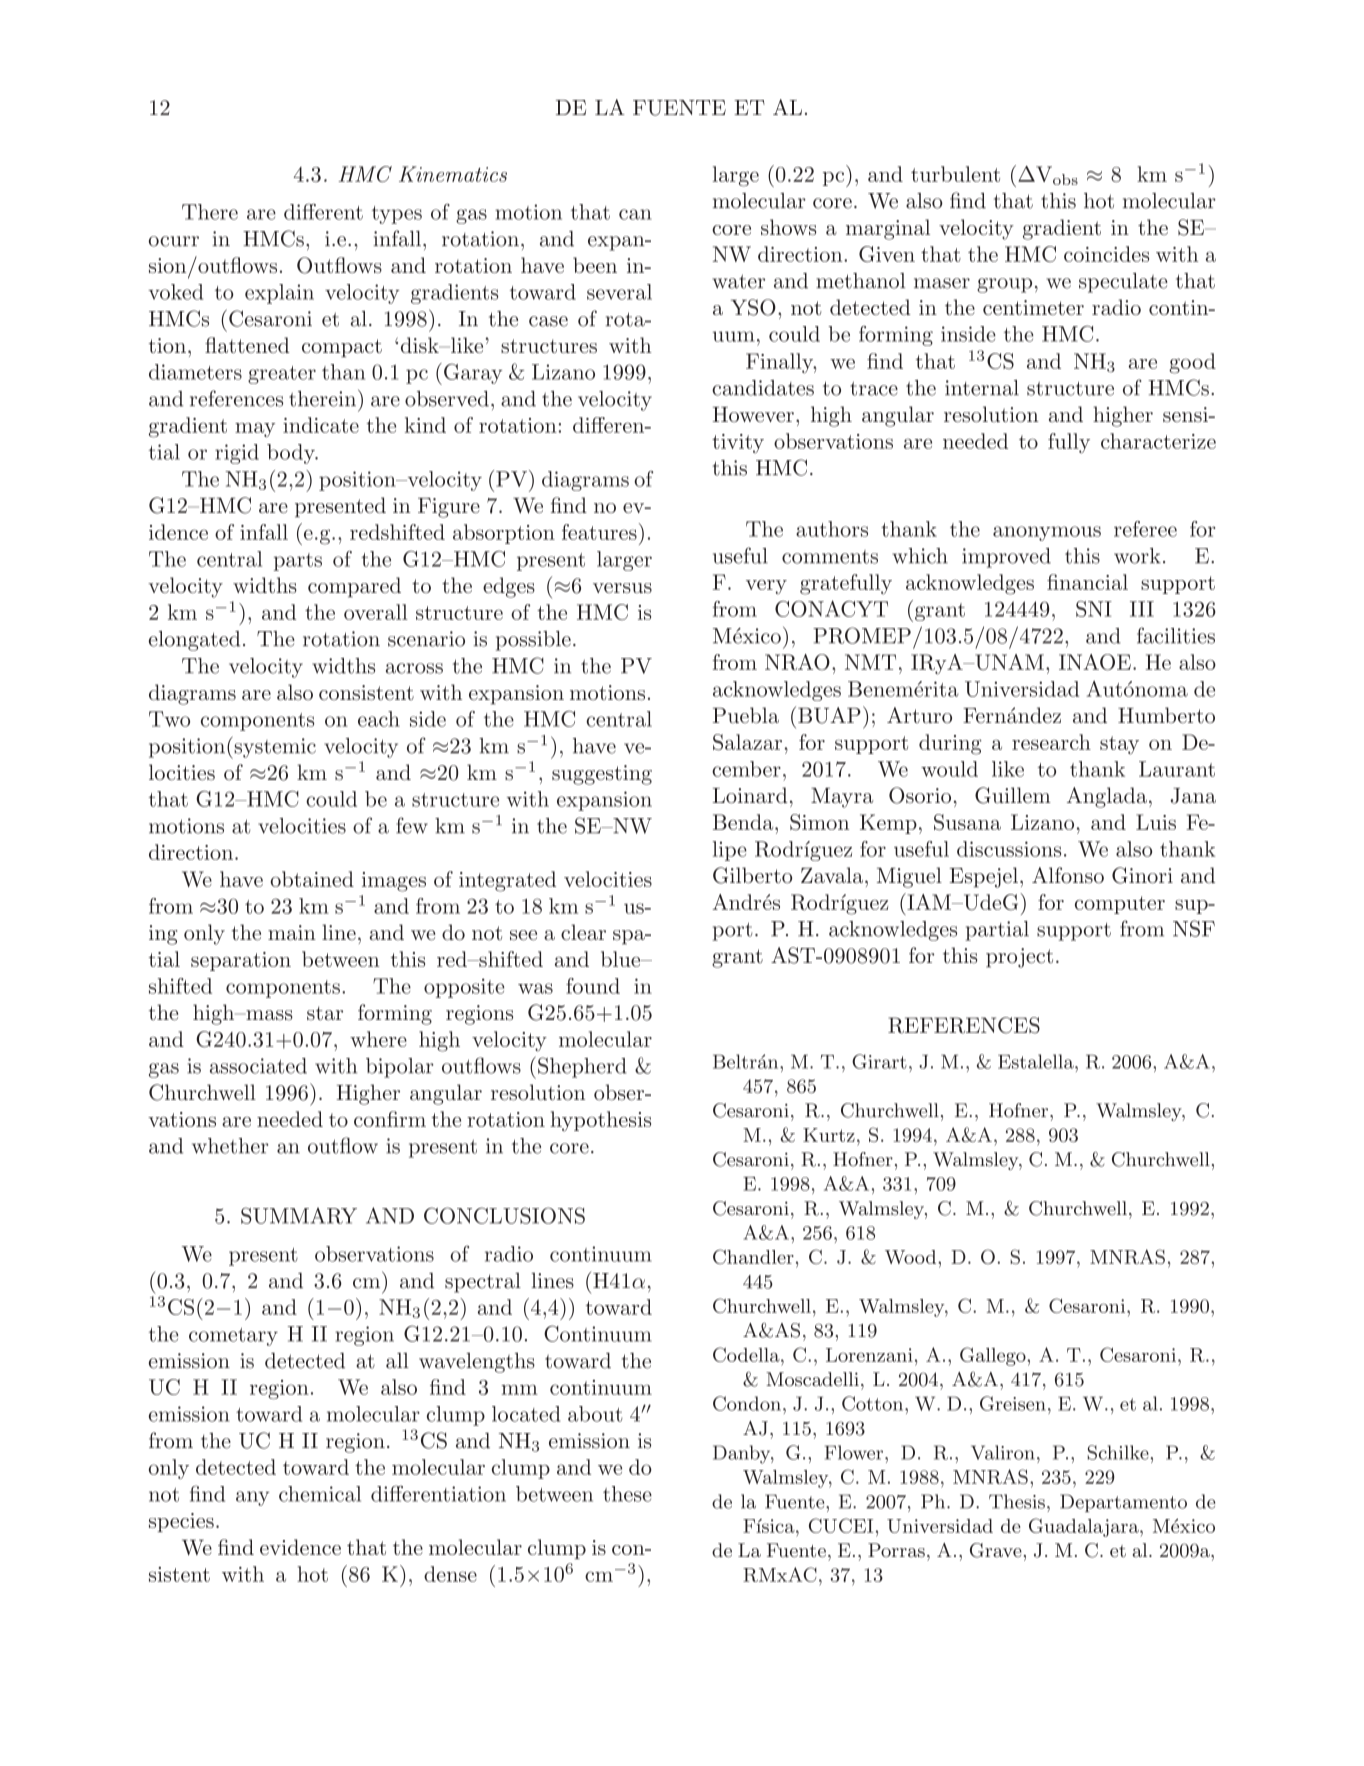  I want to click on Gilberto, so click(752, 875).
